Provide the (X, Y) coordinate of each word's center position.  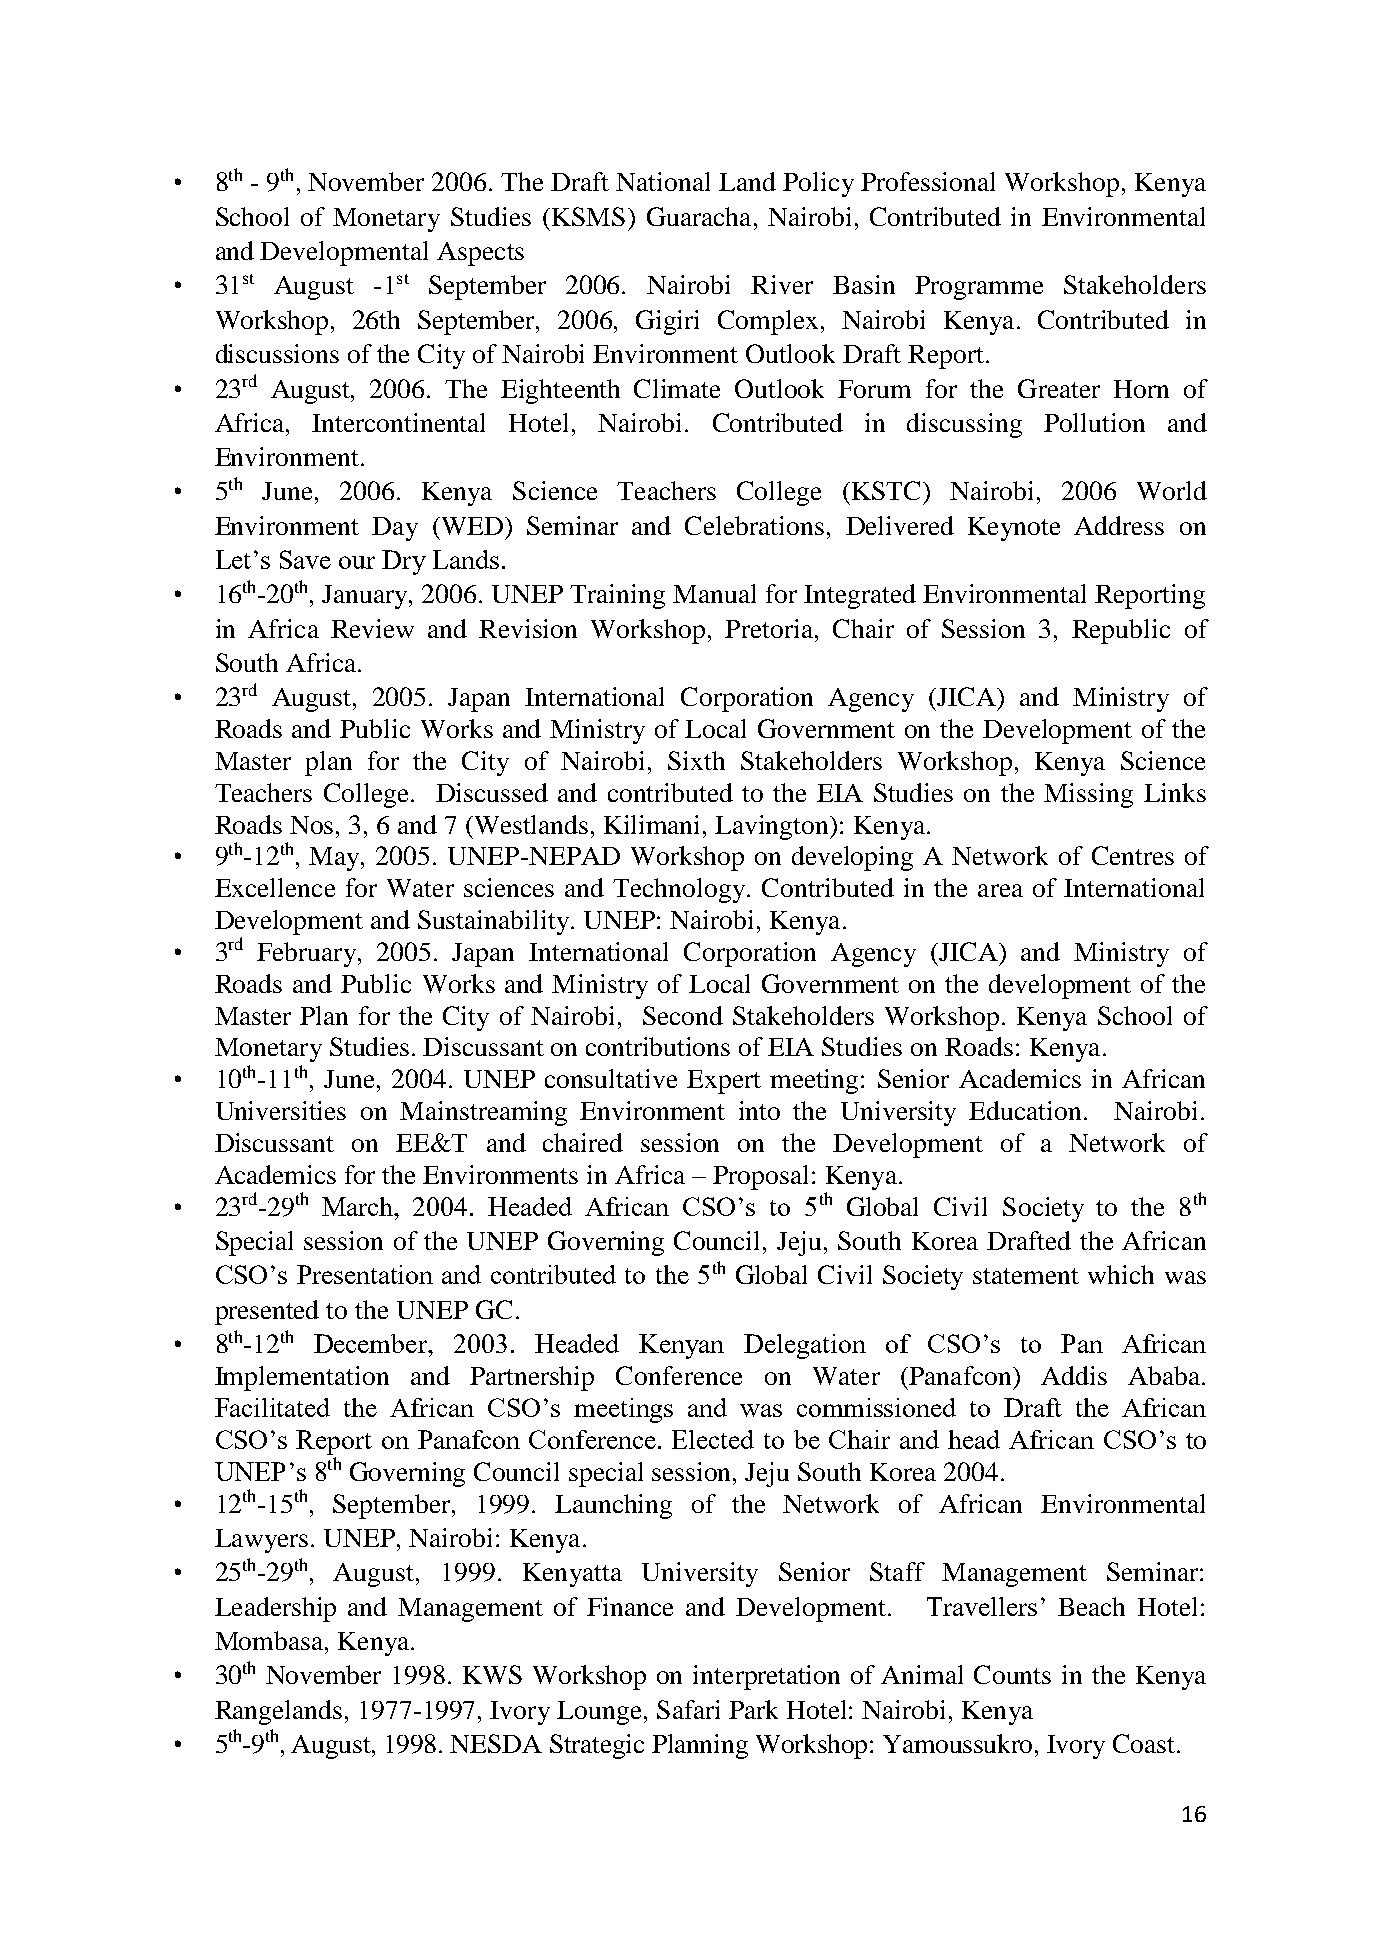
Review (372, 628)
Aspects (480, 254)
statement (1026, 1276)
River (782, 284)
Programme (979, 288)
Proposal (760, 1177)
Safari (688, 1709)
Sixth (696, 760)
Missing (1088, 795)
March (359, 1206)
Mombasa (270, 1640)
